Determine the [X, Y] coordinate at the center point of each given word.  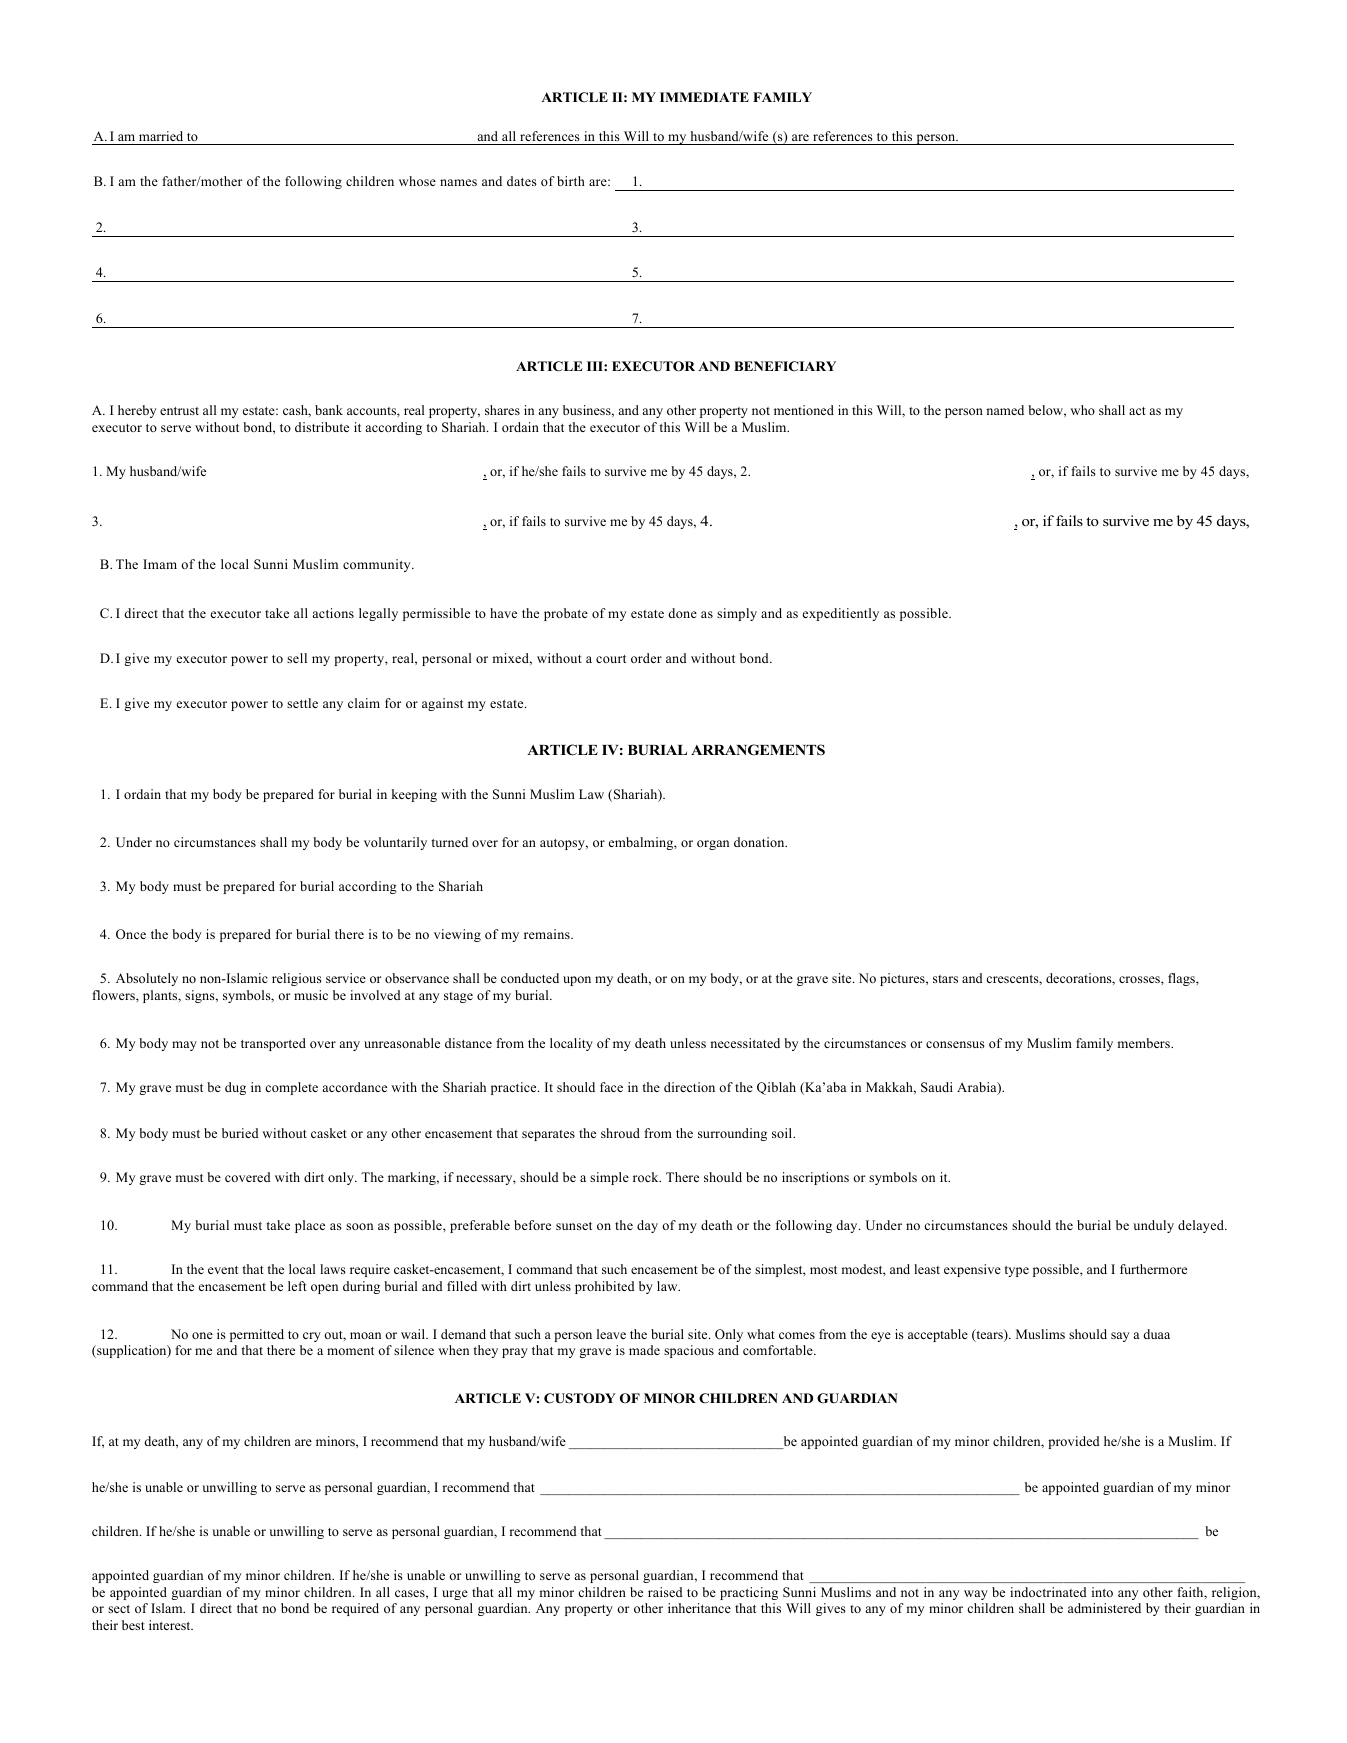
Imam [160, 564]
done [682, 613]
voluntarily [395, 843]
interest [171, 1625]
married [161, 136]
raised [665, 1592]
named [1005, 410]
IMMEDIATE [704, 97]
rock [647, 1177]
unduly [1153, 1226]
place [310, 1226]
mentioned [804, 410]
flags [1182, 979]
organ [713, 845]
